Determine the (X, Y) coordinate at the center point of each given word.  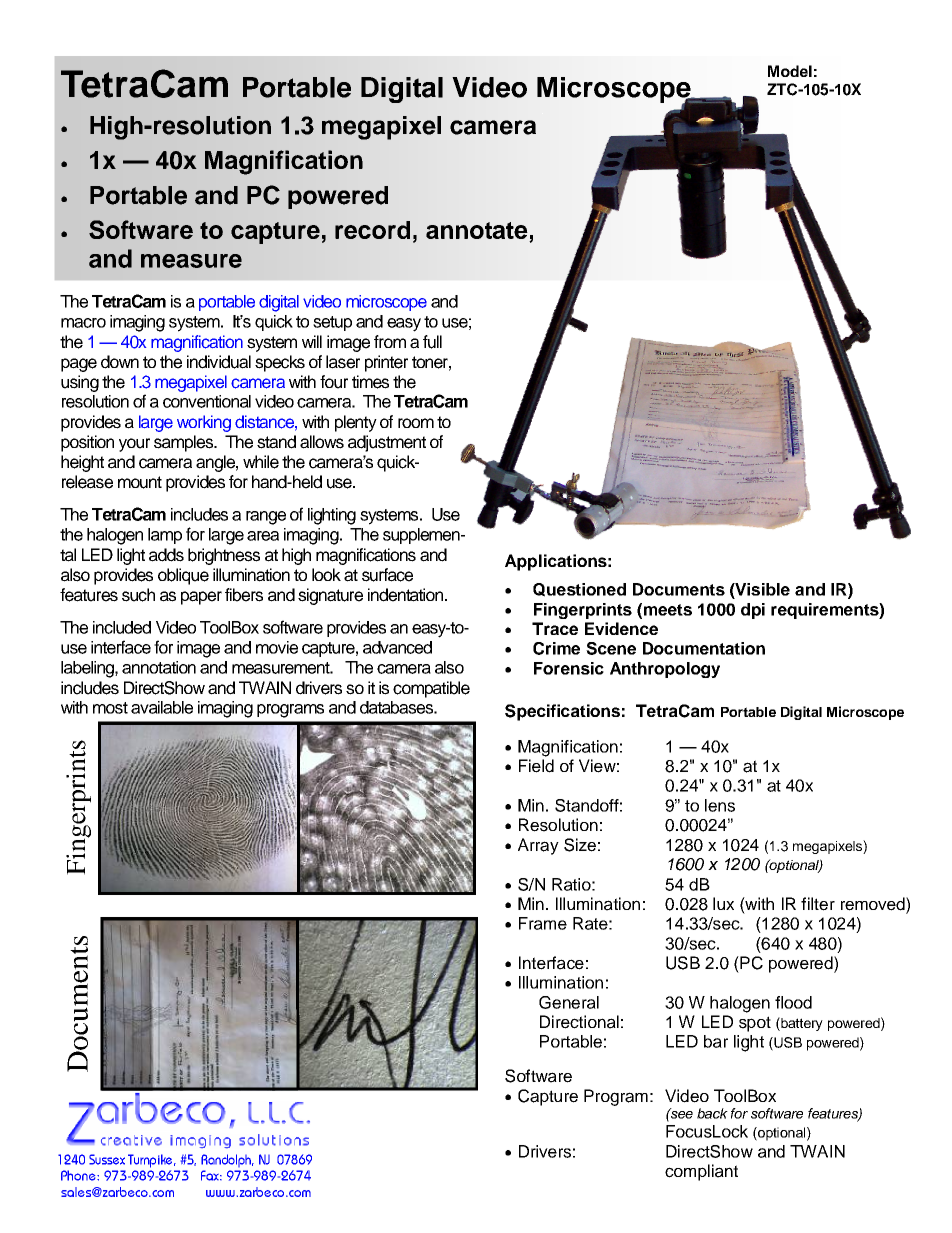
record (372, 230)
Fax (211, 1175)
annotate (478, 232)
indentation (407, 595)
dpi (753, 611)
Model (790, 71)
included (122, 627)
